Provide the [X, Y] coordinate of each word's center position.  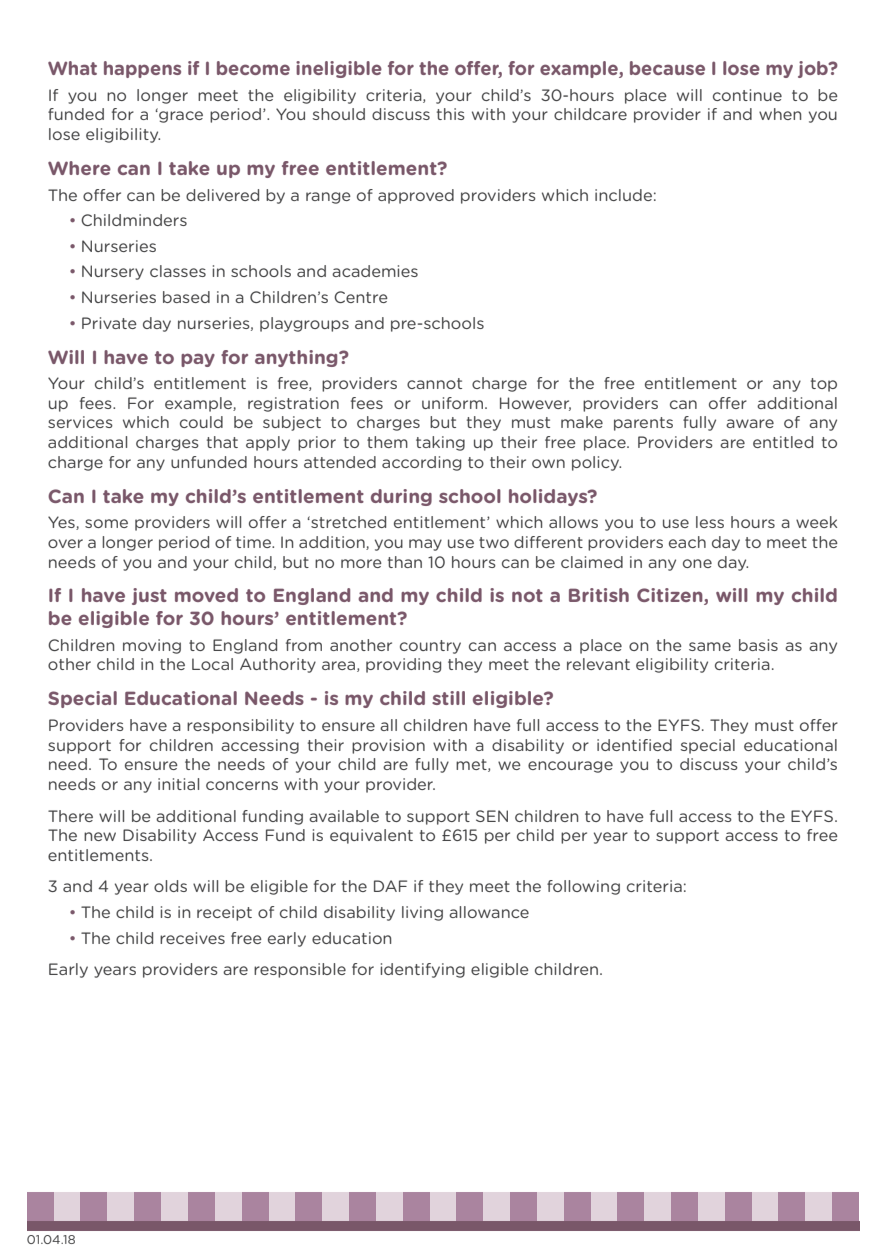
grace [180, 116]
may [425, 545]
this [451, 114]
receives [192, 938]
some [106, 523]
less [710, 522]
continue [747, 95]
